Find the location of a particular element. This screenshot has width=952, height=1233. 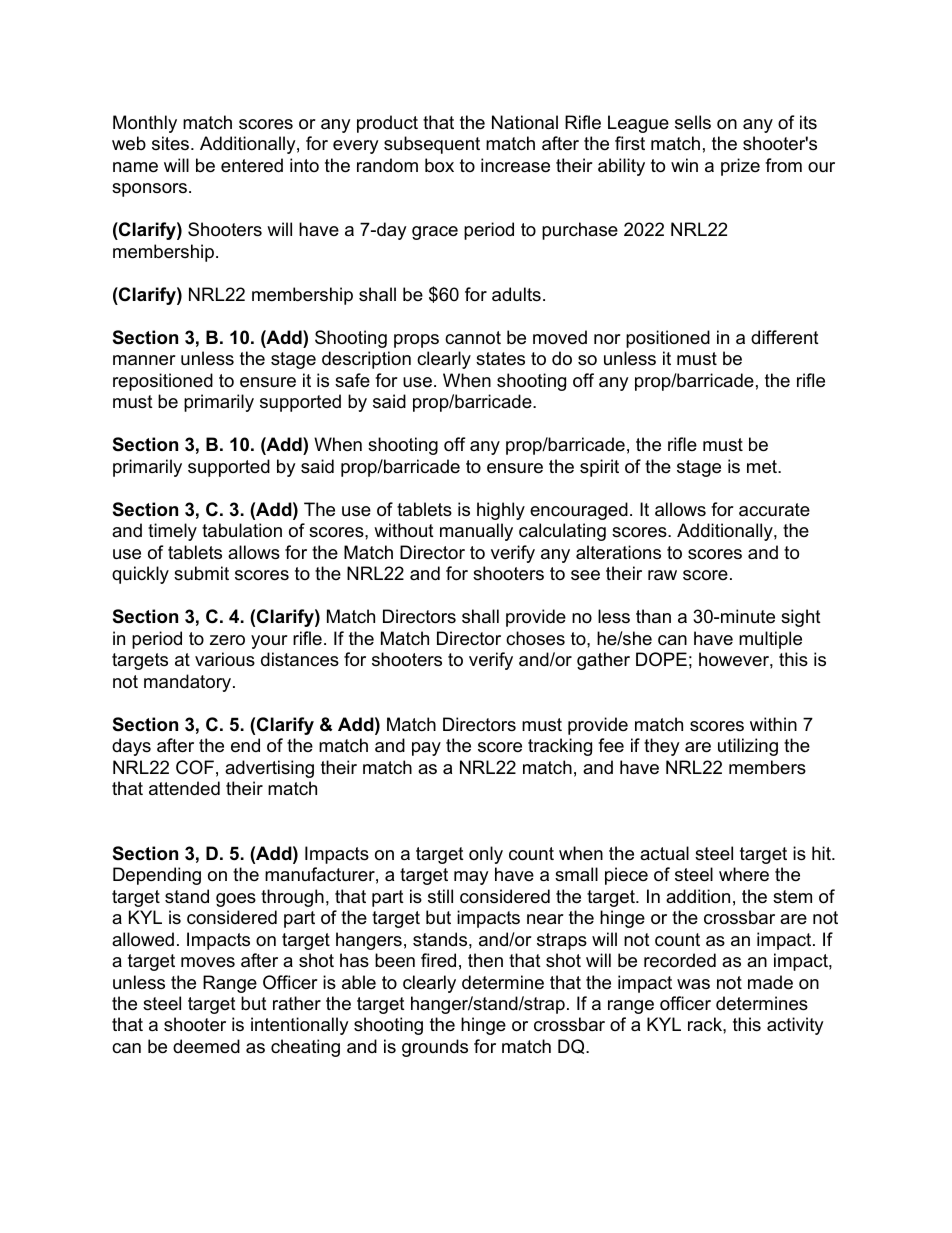

attended is located at coordinates (184, 788).
